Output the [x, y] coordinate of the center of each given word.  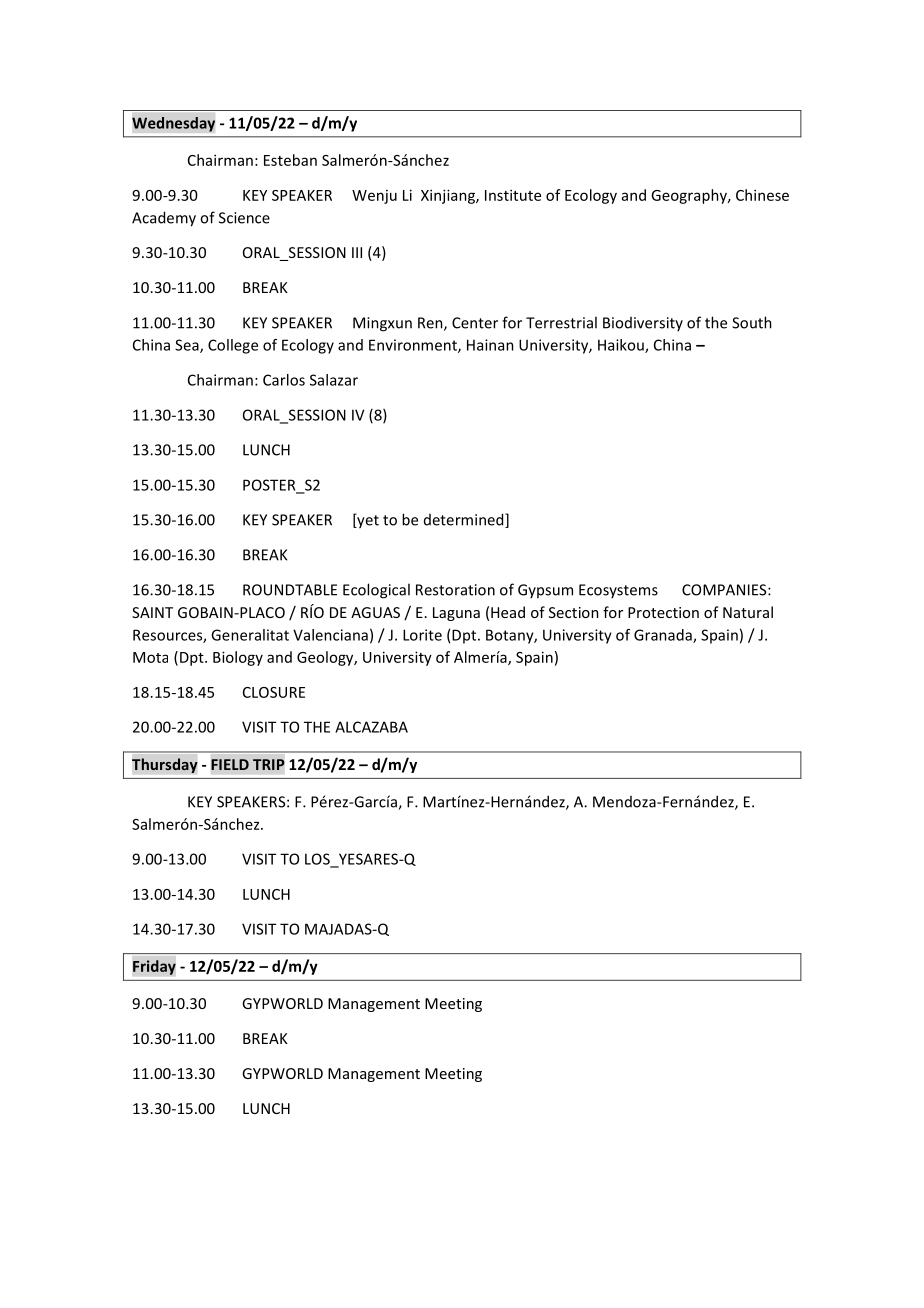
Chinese [762, 195]
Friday [154, 967]
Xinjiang [449, 196]
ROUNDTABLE [290, 590]
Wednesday [173, 124]
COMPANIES [725, 590]
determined [465, 520]
